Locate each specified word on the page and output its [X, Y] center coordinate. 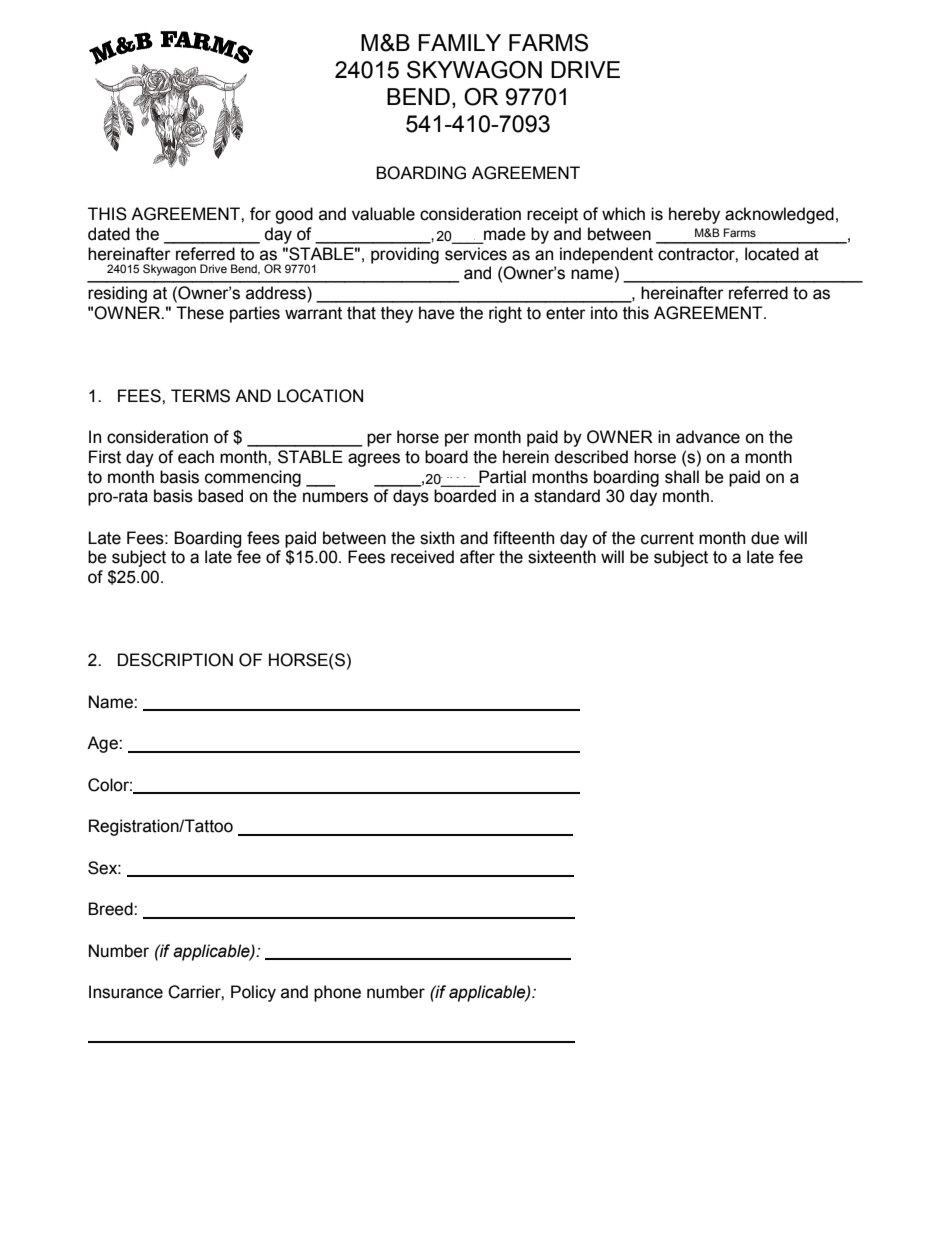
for [260, 214]
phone [337, 993]
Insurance [126, 992]
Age [103, 744]
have [437, 313]
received [422, 557]
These [200, 313]
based [220, 496]
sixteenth [562, 557]
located [772, 254]
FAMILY [459, 42]
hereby [694, 215]
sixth [437, 538]
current [667, 538]
